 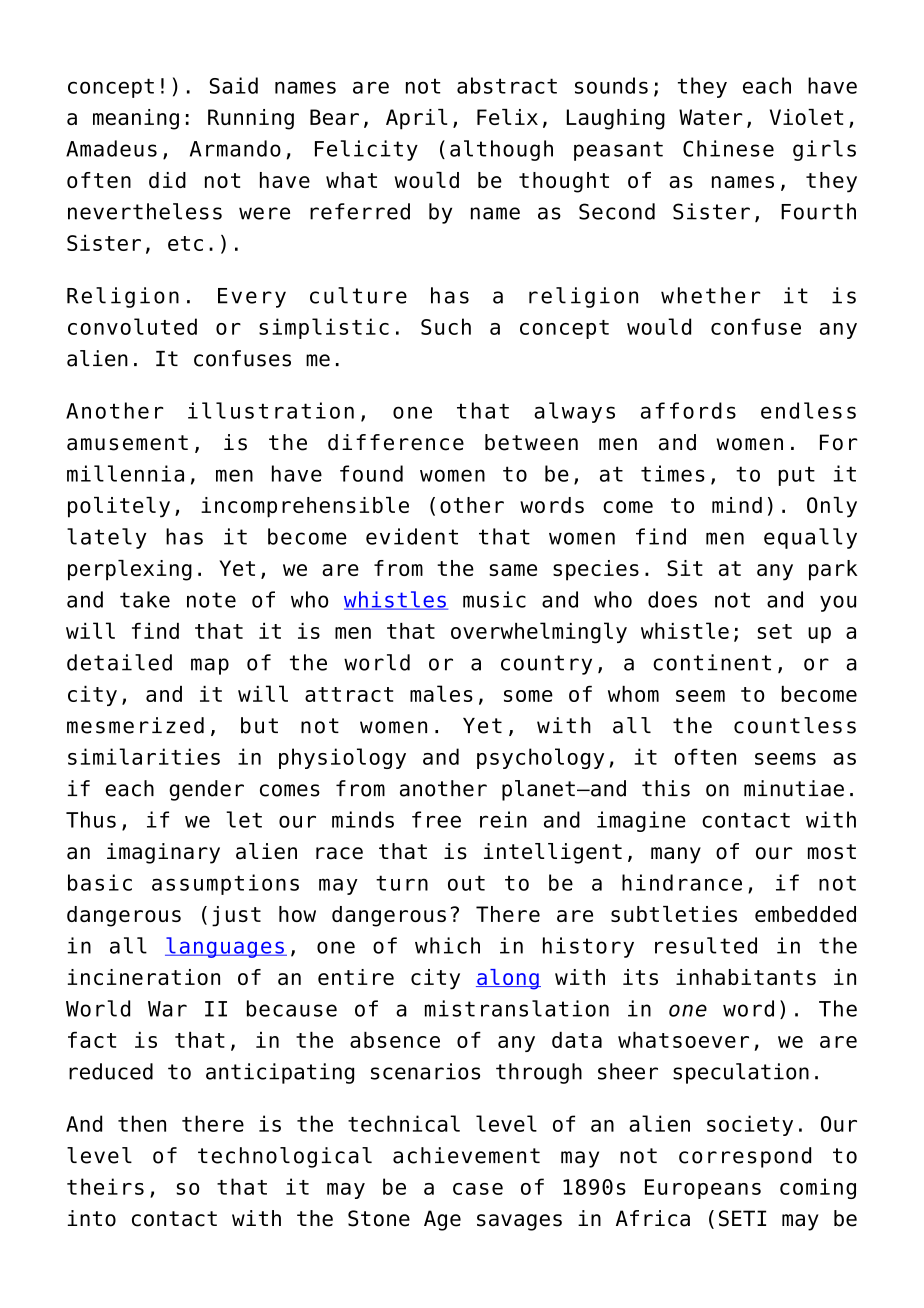 I want to click on between, so click(x=531, y=442).
